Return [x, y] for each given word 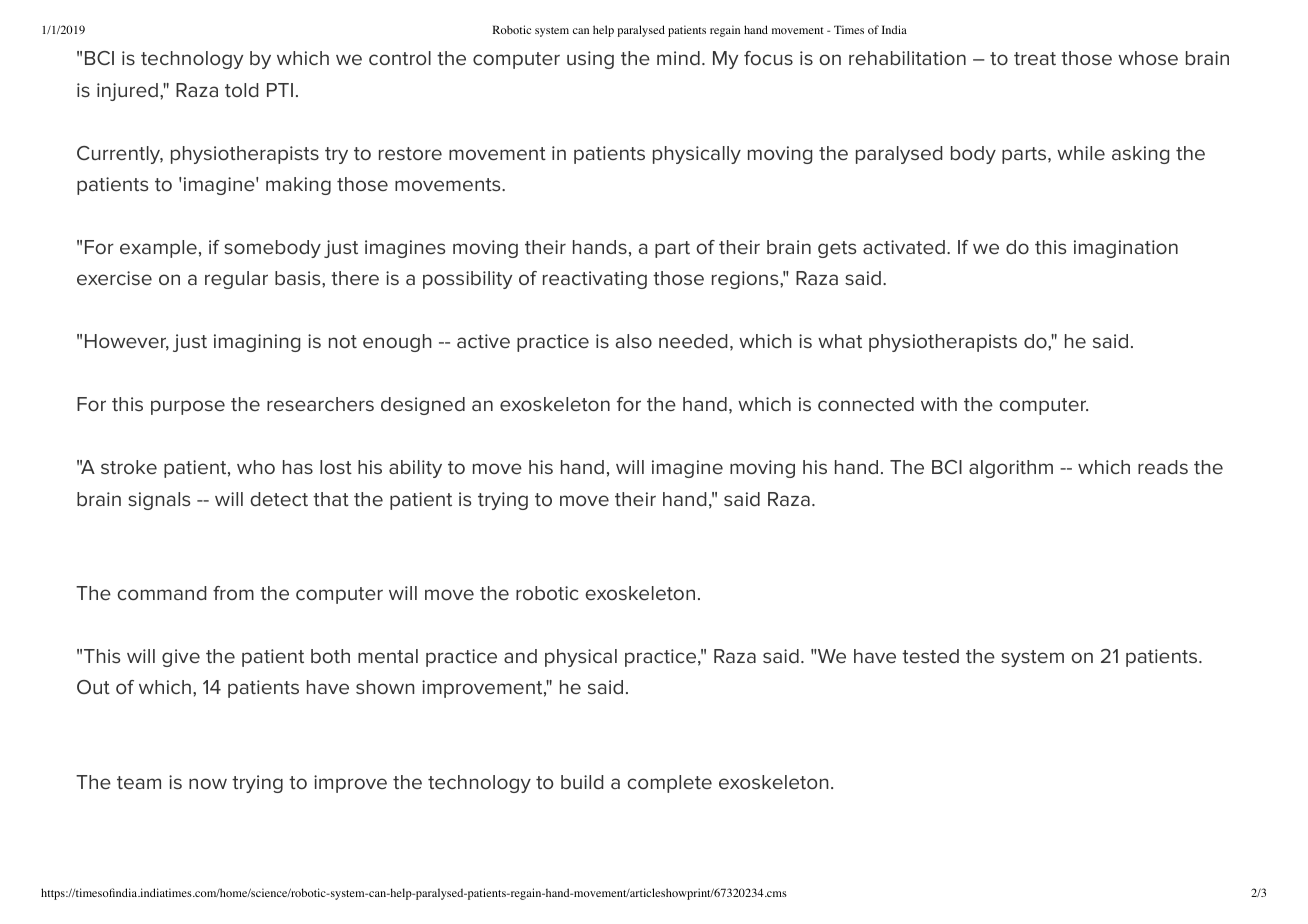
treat [1035, 58]
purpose [188, 407]
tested [930, 656]
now [208, 783]
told [241, 90]
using [590, 60]
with [939, 404]
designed [423, 406]
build [582, 782]
